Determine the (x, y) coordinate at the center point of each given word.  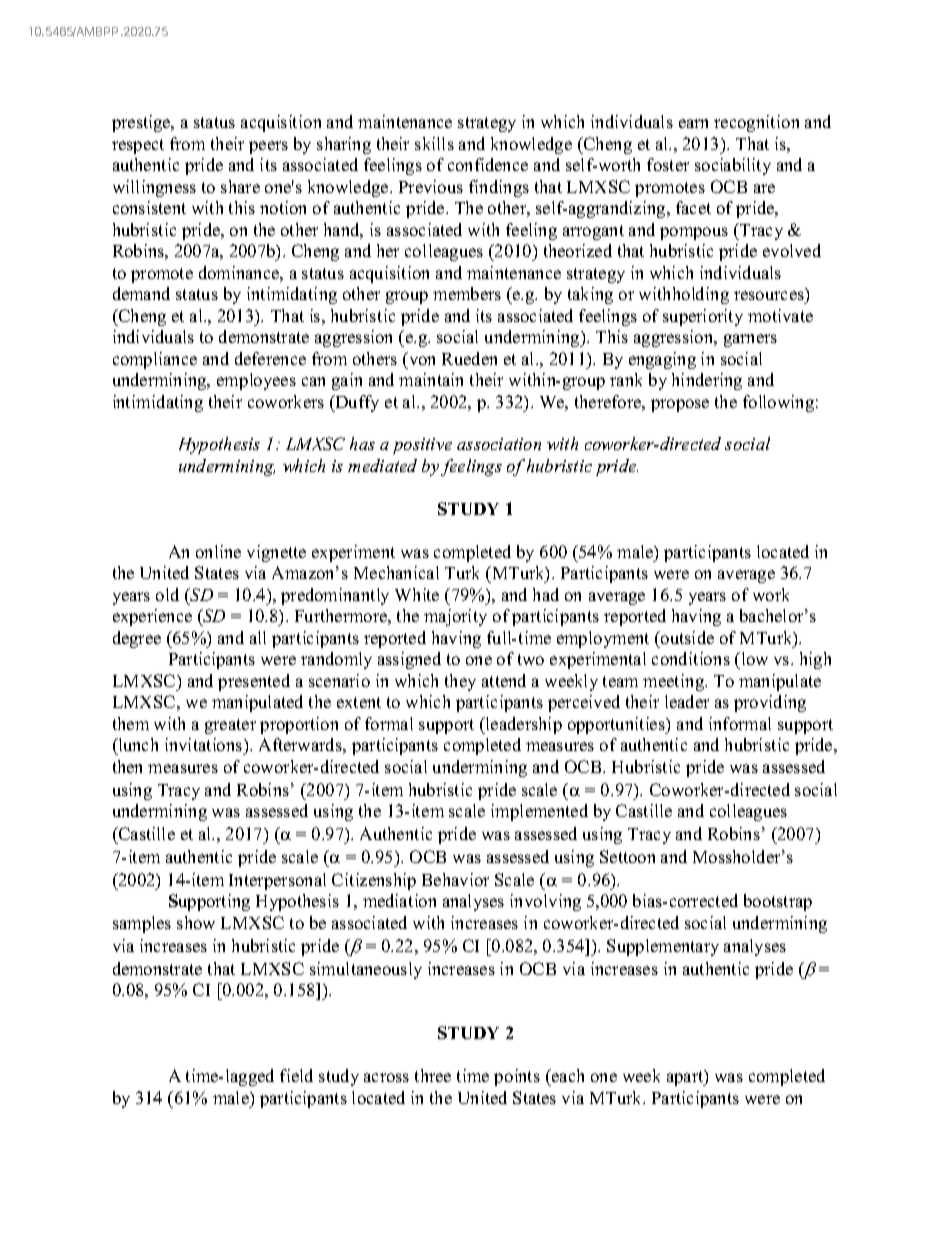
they (460, 682)
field (296, 1075)
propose (680, 405)
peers (268, 147)
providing (770, 703)
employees (256, 381)
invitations (205, 744)
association (499, 444)
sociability (733, 166)
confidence (488, 164)
